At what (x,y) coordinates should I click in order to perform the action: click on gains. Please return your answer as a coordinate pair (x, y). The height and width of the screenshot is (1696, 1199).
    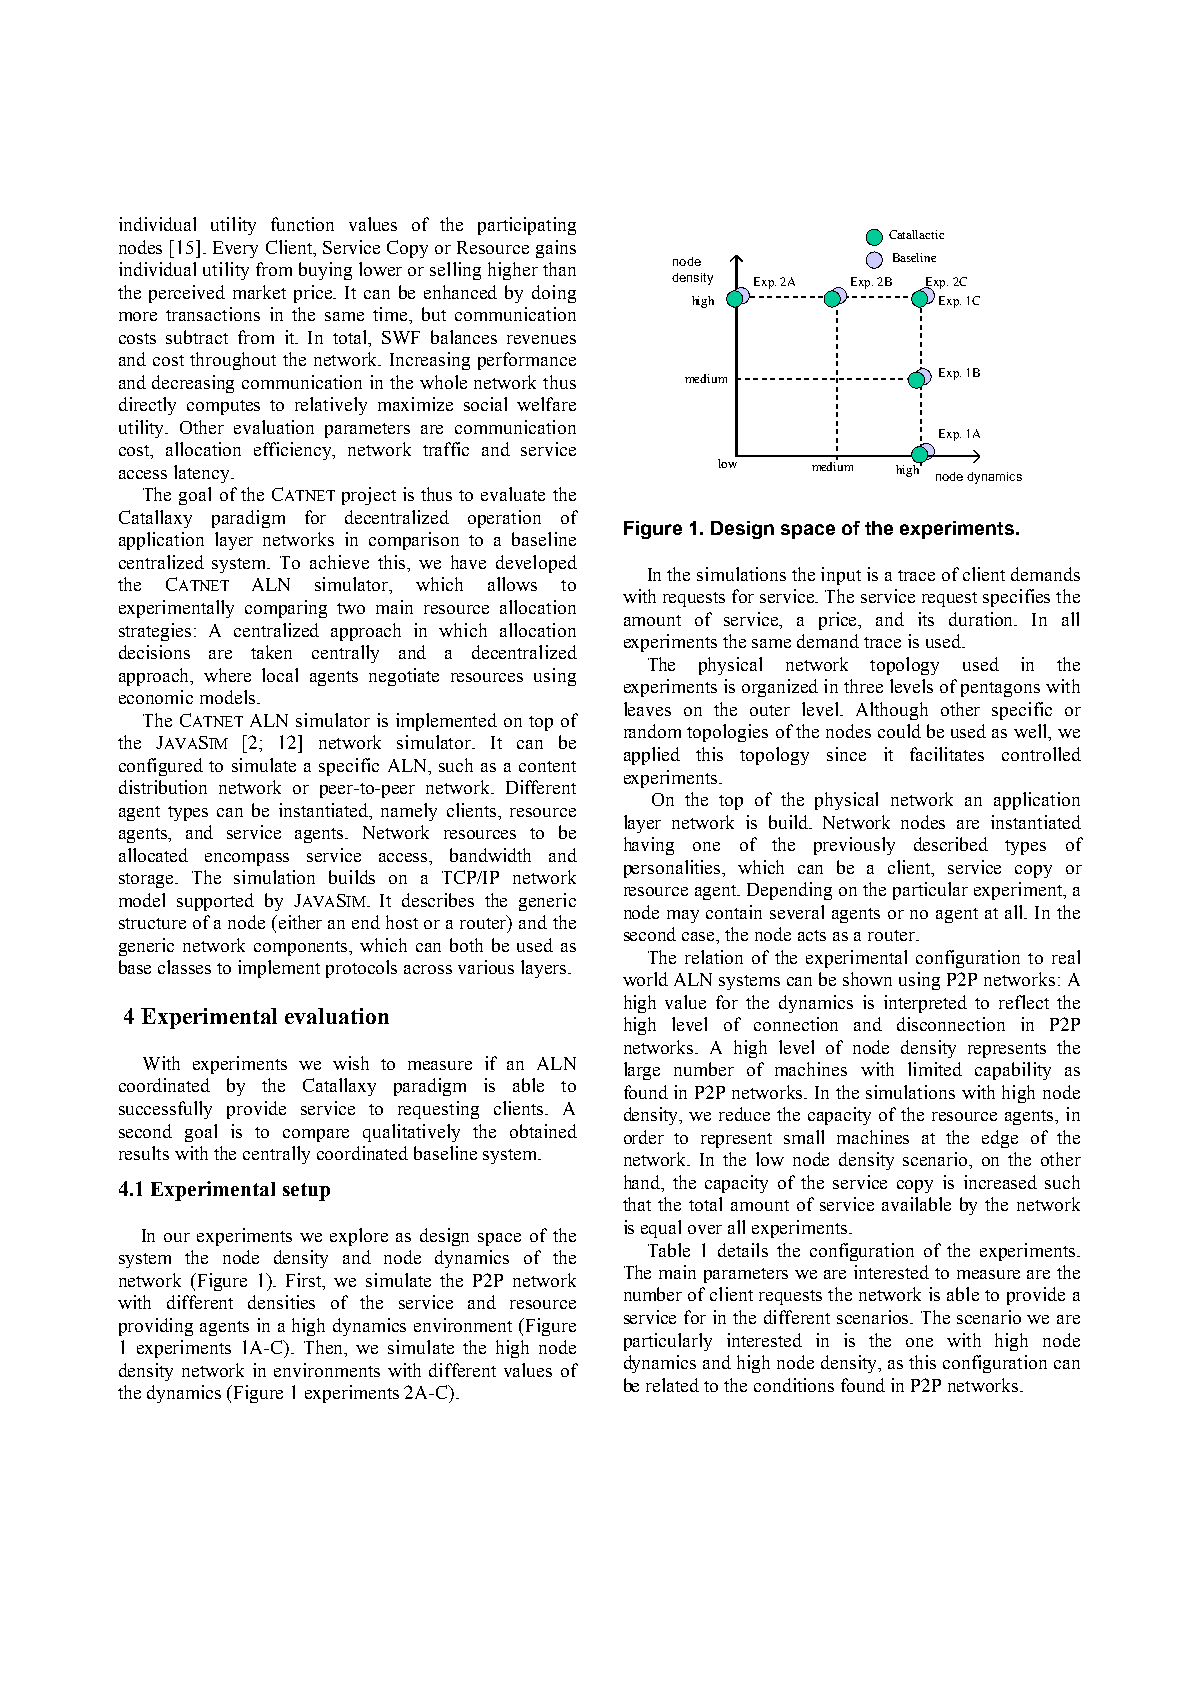
    Looking at the image, I should click on (556, 249).
